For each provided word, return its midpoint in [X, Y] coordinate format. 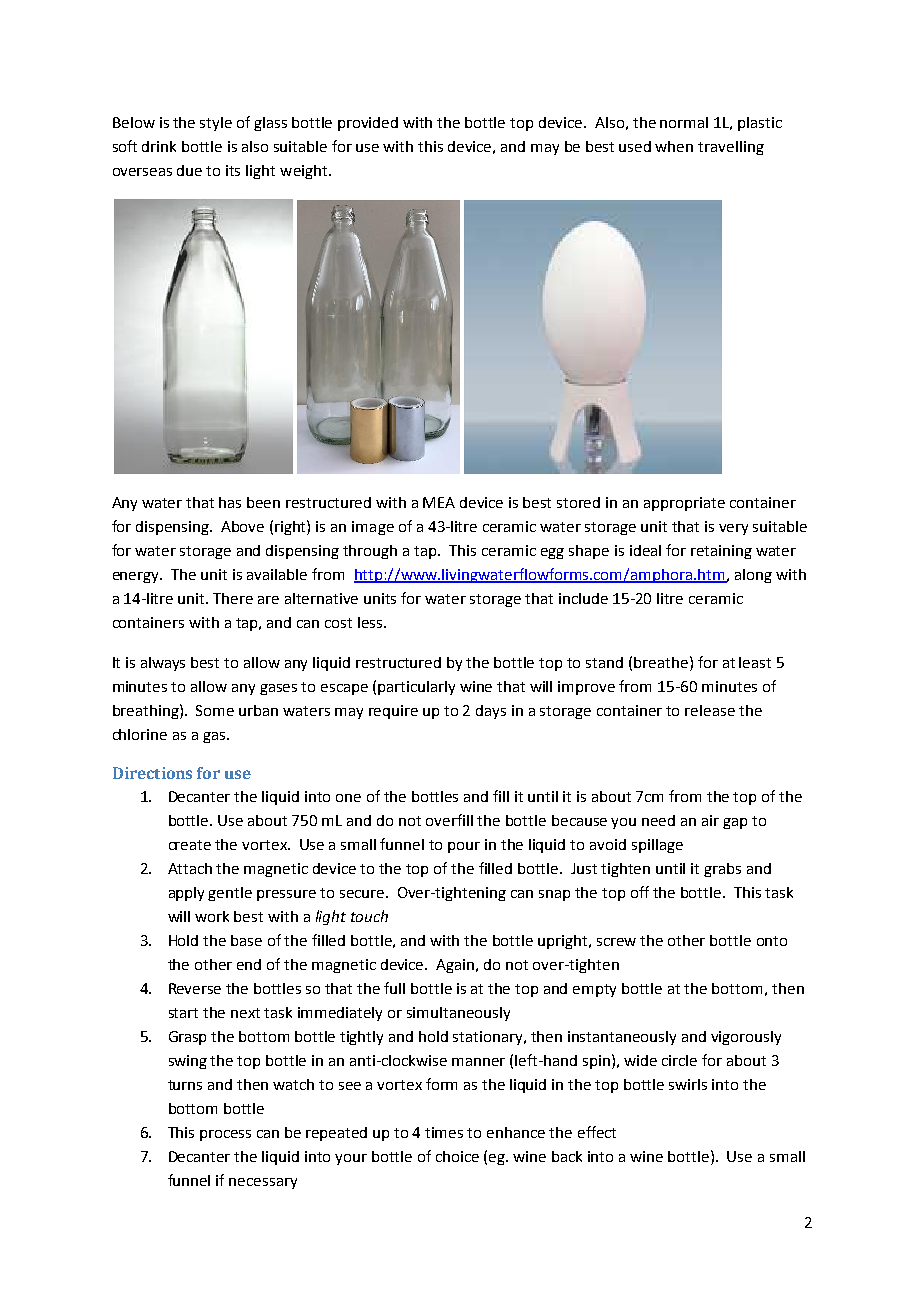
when [674, 146]
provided [368, 124]
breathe [661, 662]
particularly [416, 688]
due [189, 170]
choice [457, 1156]
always [163, 664]
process [225, 1135]
